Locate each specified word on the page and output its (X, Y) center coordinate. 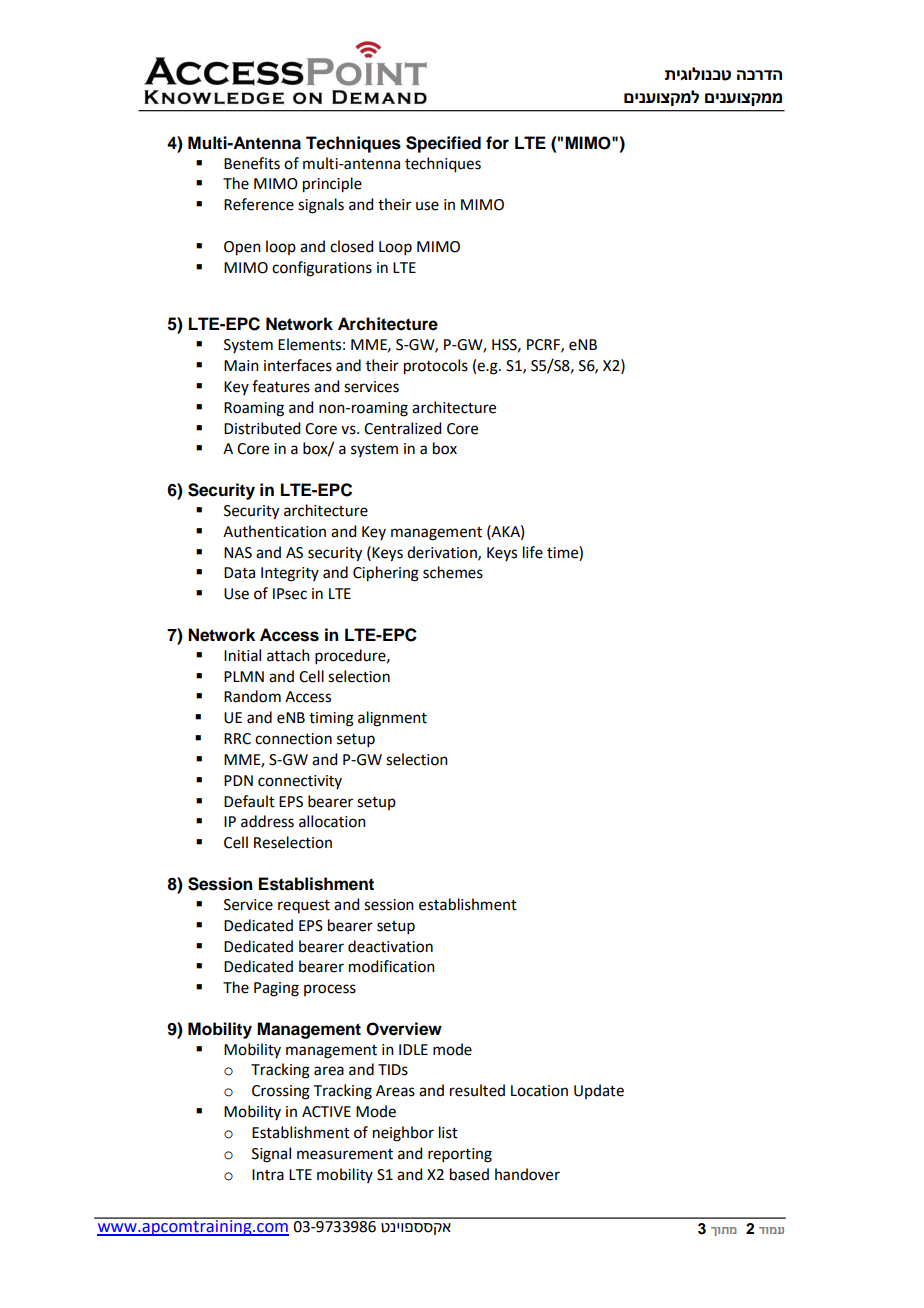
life (533, 552)
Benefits (252, 163)
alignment (392, 719)
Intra (268, 1175)
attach (288, 655)
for (497, 143)
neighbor (403, 1134)
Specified (443, 144)
